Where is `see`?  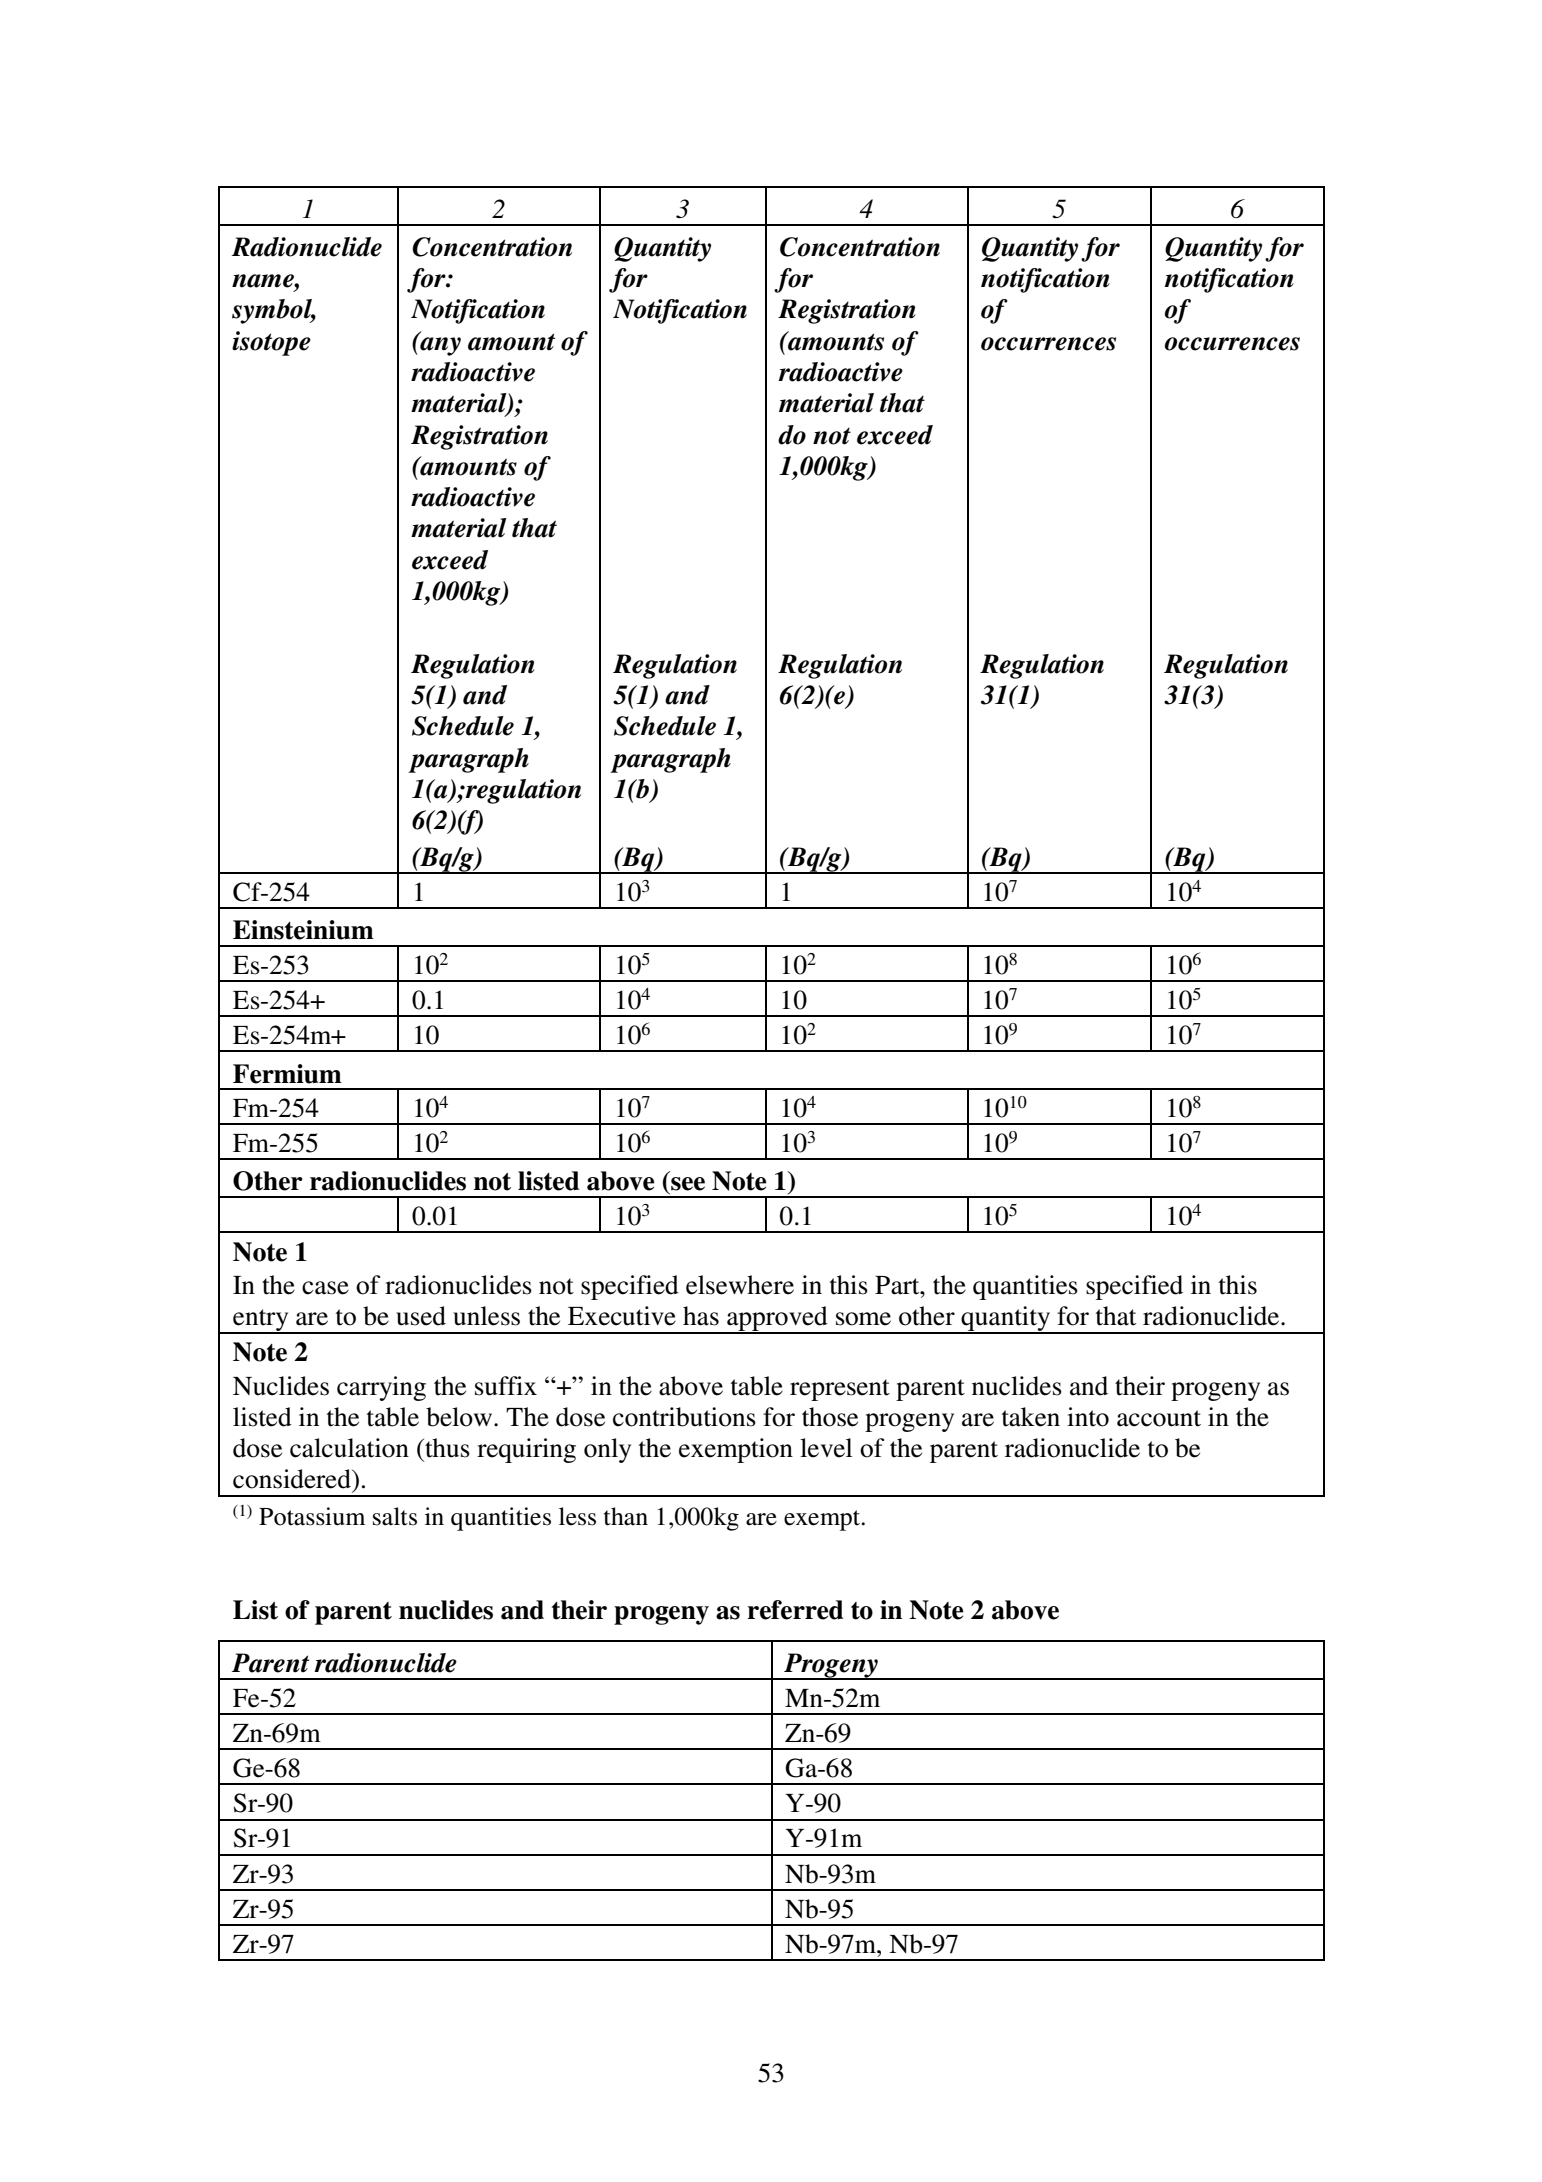
see is located at coordinates (688, 1184).
